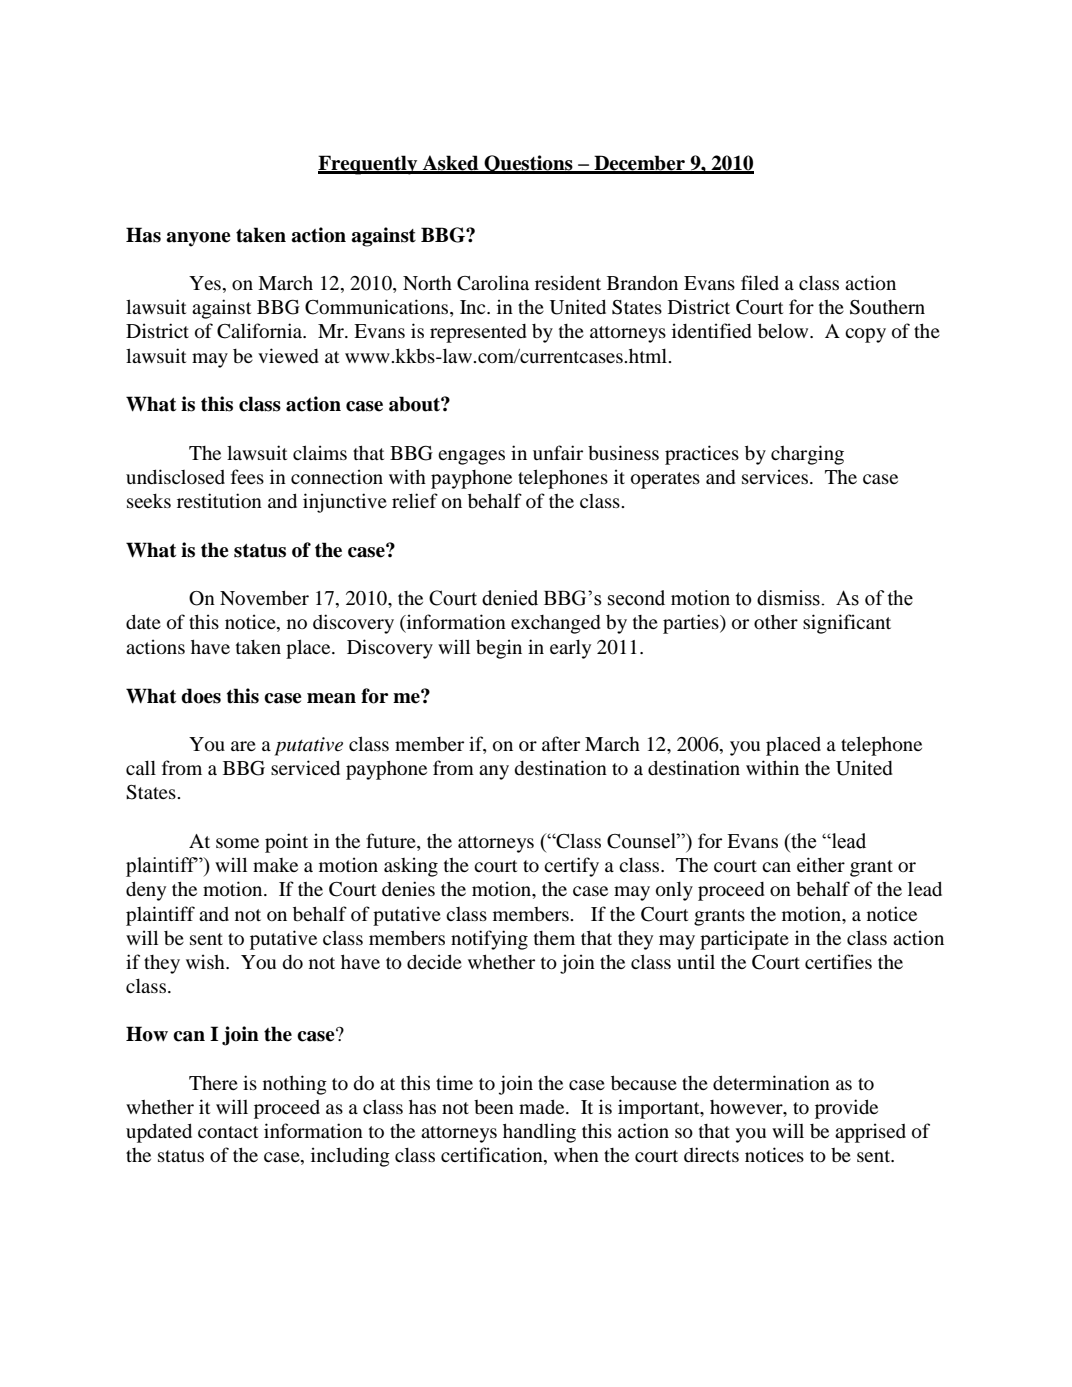 The image size is (1072, 1387). Describe the element at coordinates (760, 282) in the page. I see `filed` at that location.
